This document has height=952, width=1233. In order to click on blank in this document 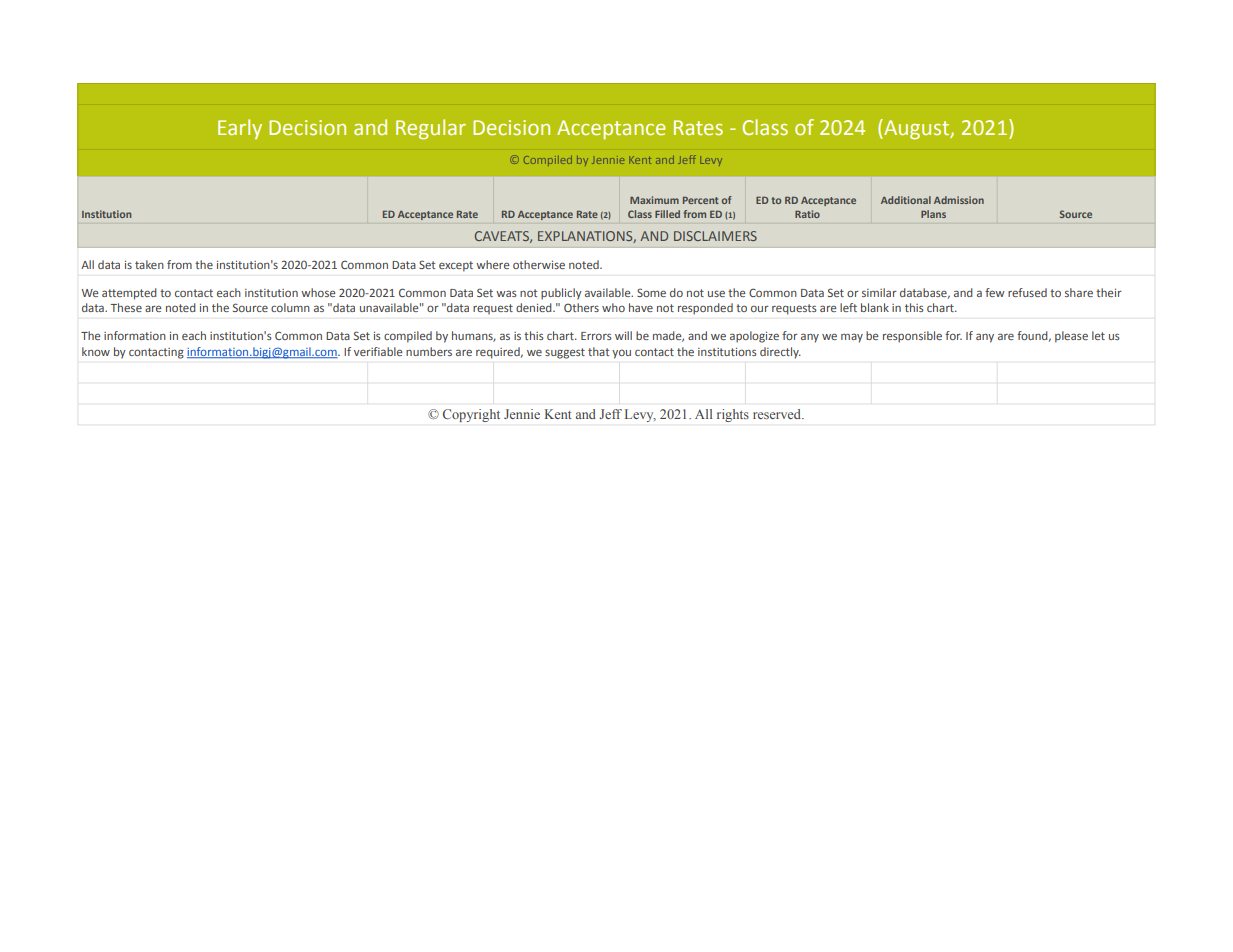, I will do `click(875, 307)`.
